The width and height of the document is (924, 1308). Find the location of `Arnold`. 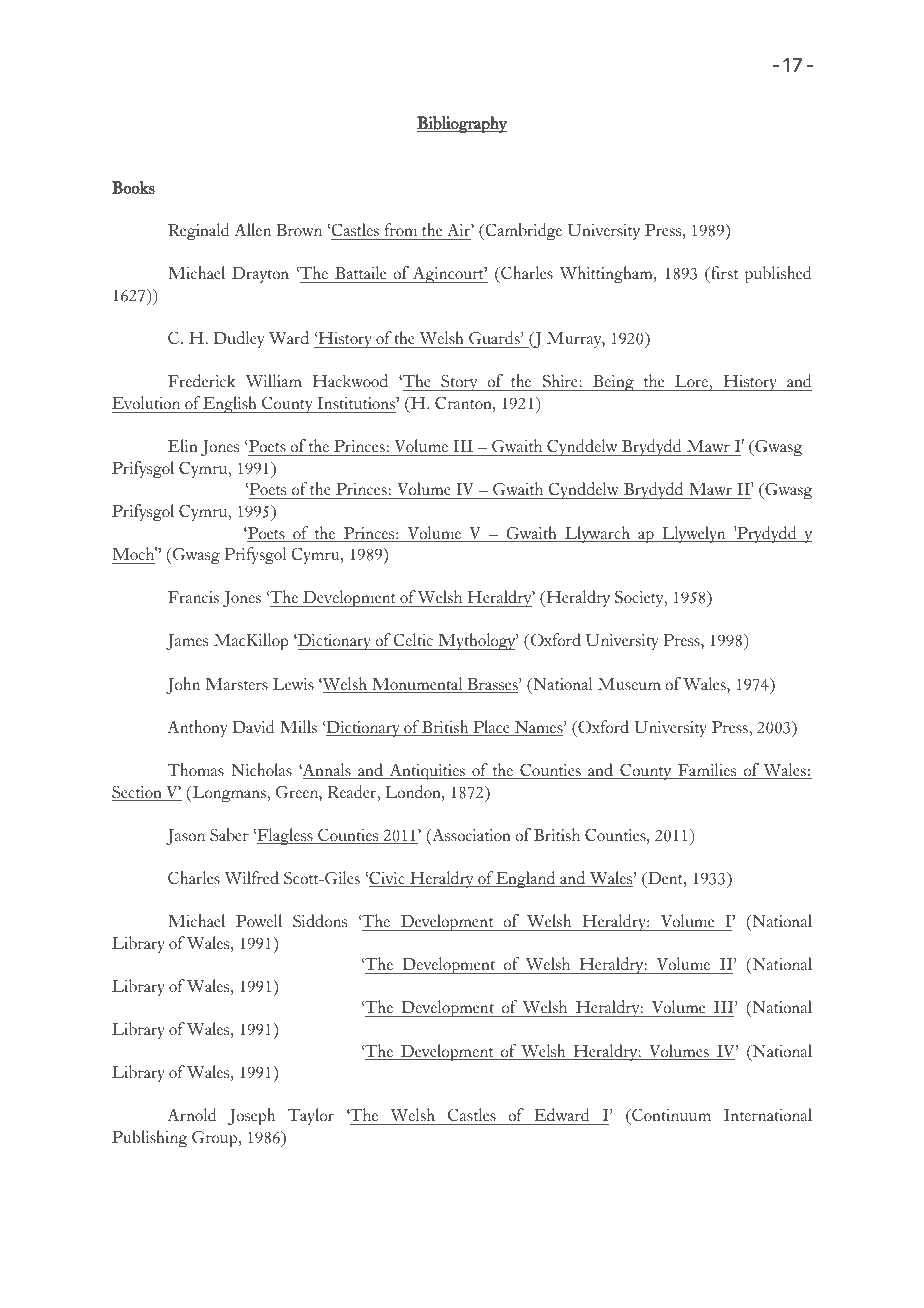

Arnold is located at coordinates (192, 1115).
